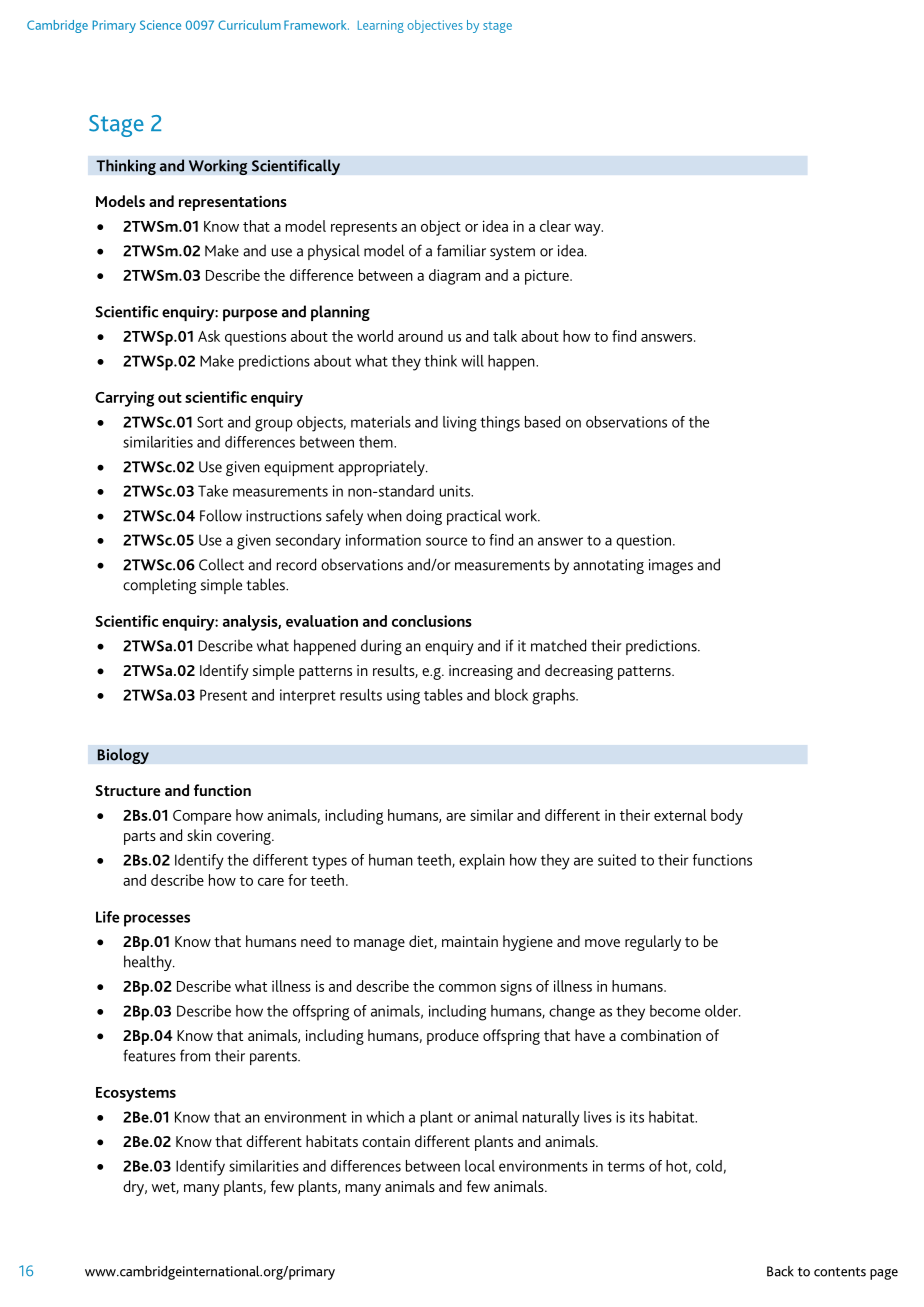 The image size is (924, 1307). Describe the element at coordinates (588, 230) in the page. I see `way` at that location.
